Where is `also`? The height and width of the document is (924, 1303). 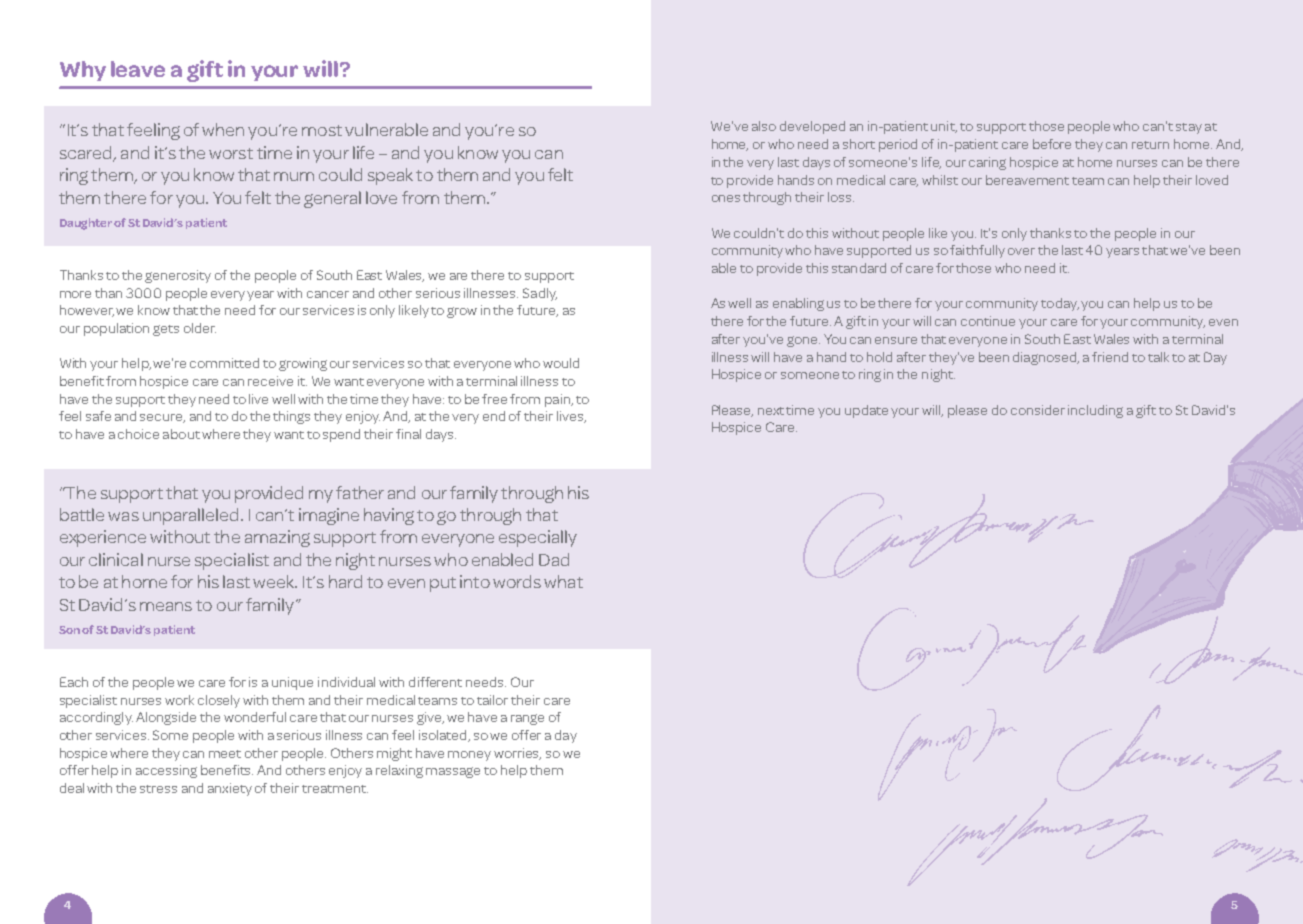 also is located at coordinates (764, 126).
